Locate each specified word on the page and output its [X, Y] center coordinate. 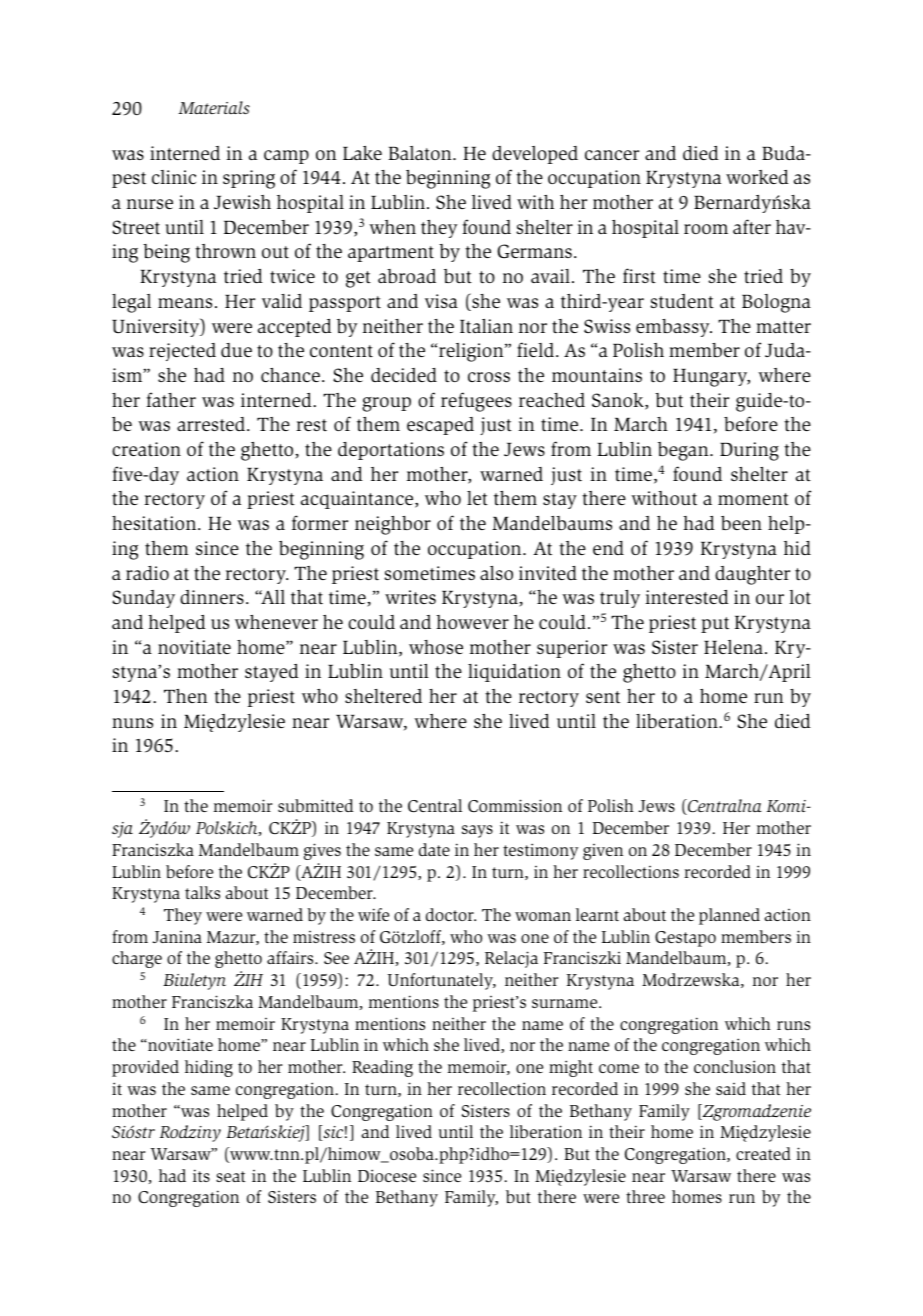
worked [757, 177]
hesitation [155, 523]
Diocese [387, 1175]
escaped [440, 426]
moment [753, 499]
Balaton [421, 153]
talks [202, 892]
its [201, 1175]
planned [729, 916]
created [763, 1153]
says [477, 831]
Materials [214, 107]
